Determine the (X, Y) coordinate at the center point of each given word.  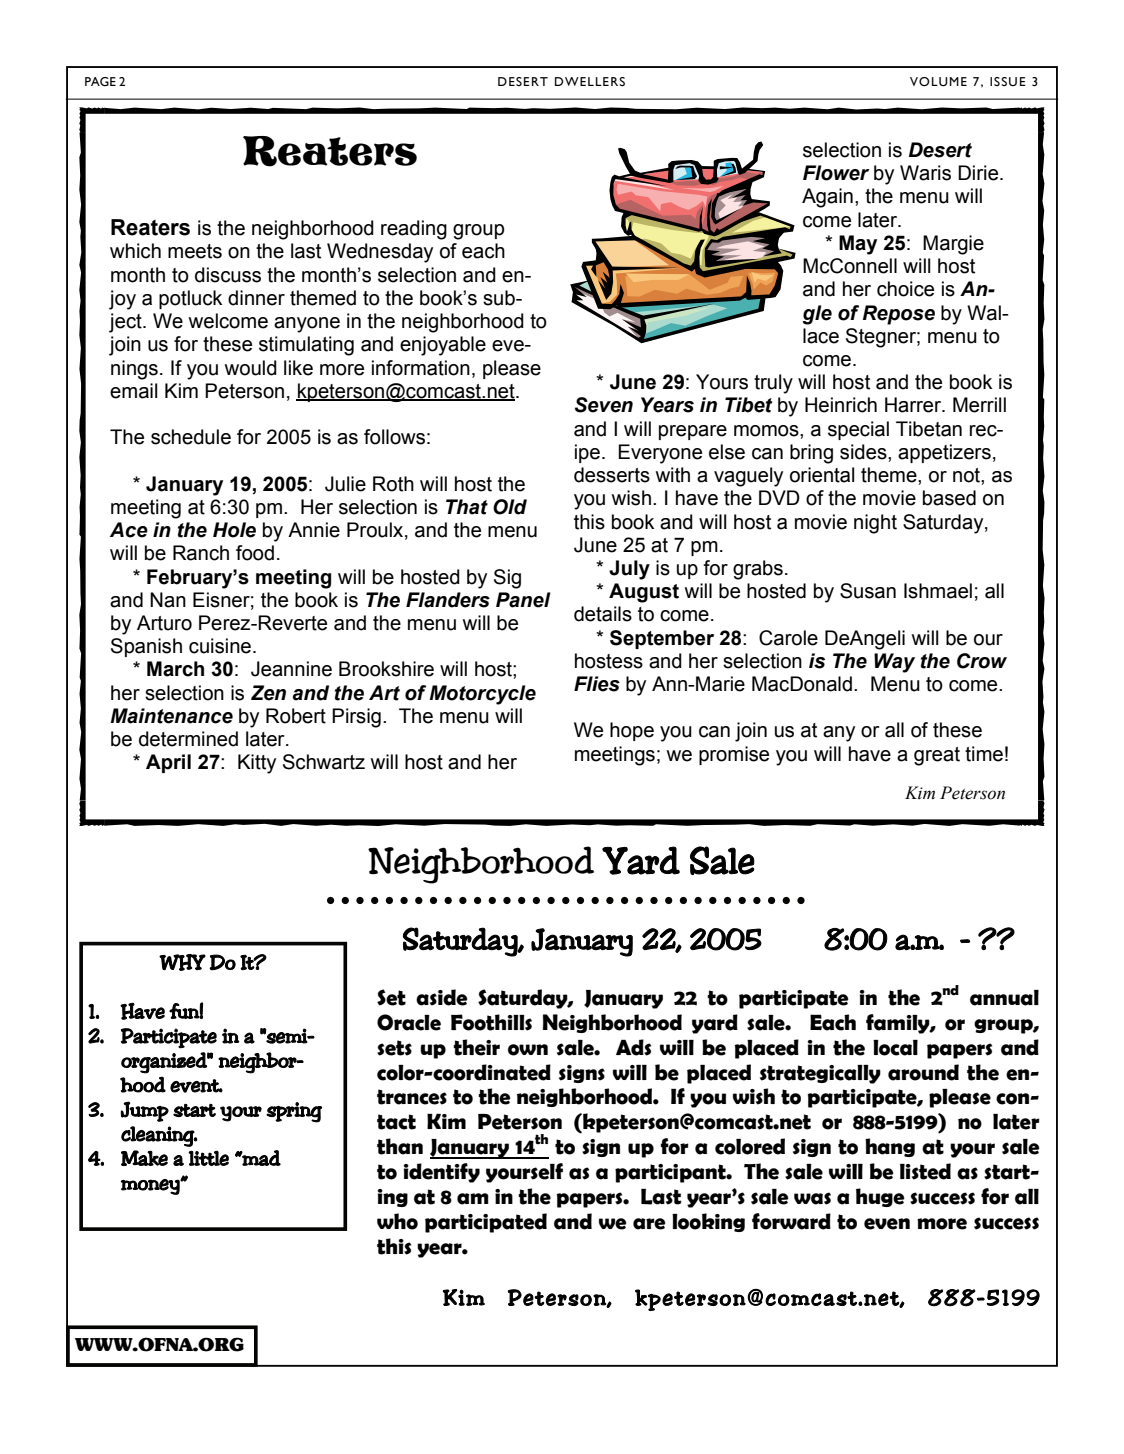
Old (510, 507)
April (168, 763)
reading (414, 230)
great (937, 756)
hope (632, 731)
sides (864, 452)
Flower (836, 173)
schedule (191, 437)
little (208, 1158)
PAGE (100, 81)
